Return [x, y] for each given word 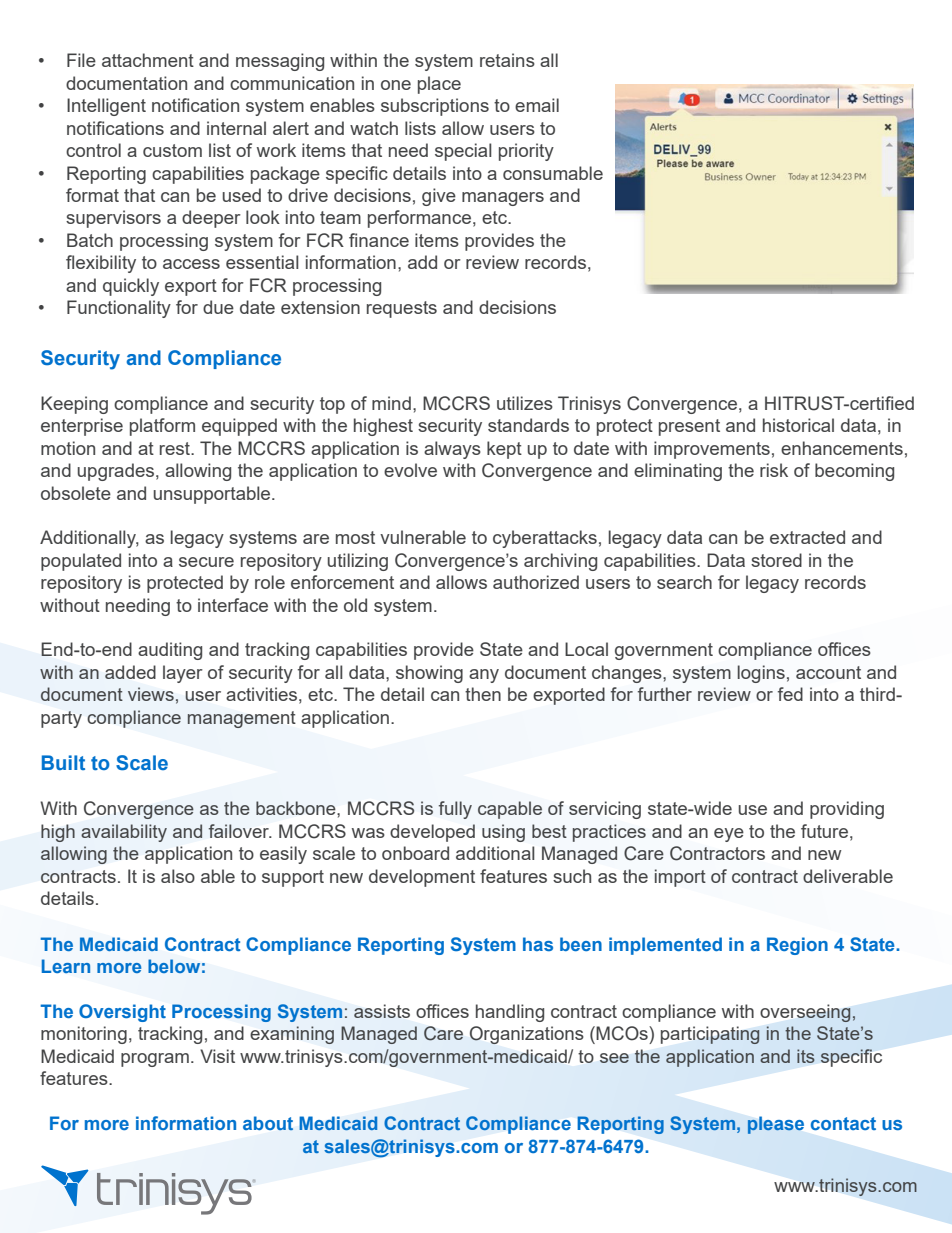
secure [206, 562]
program [155, 1060]
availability [124, 833]
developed [432, 833]
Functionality [119, 309]
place [439, 85]
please [776, 1125]
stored [776, 560]
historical [798, 425]
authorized [536, 582]
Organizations [527, 1035]
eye [729, 835]
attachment [148, 60]
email [537, 105]
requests [402, 309]
